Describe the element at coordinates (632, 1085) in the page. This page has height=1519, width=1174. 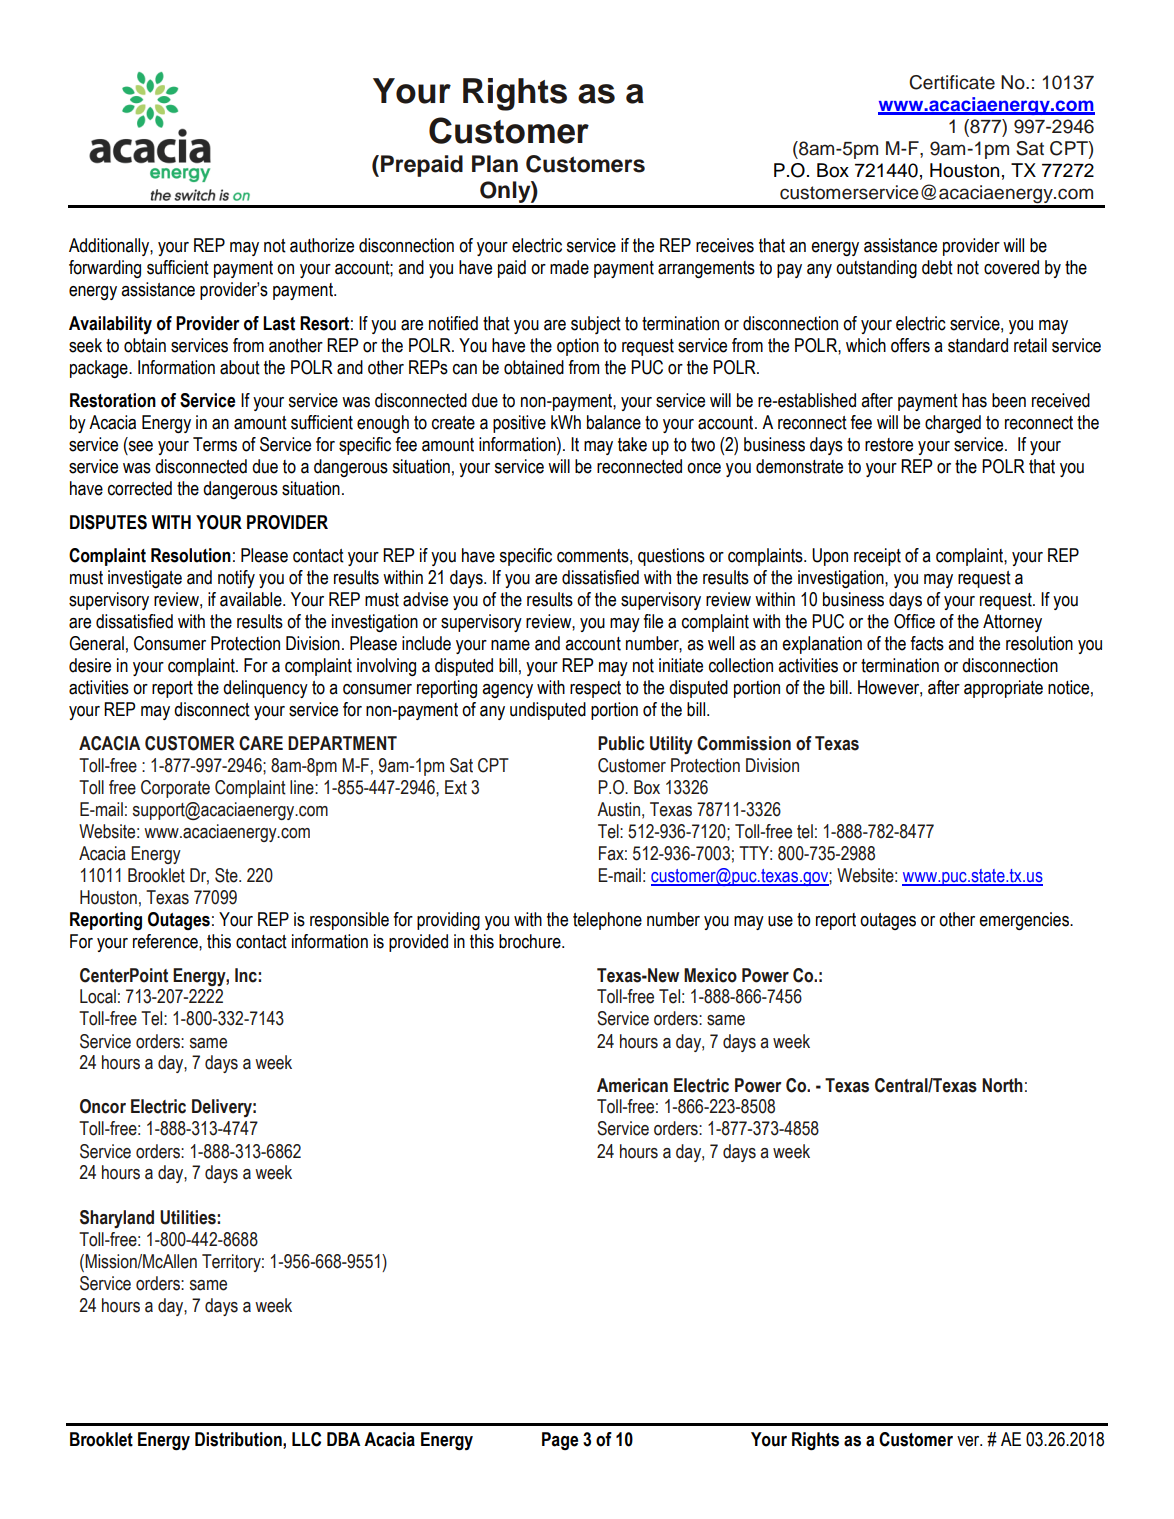
I see `American` at that location.
